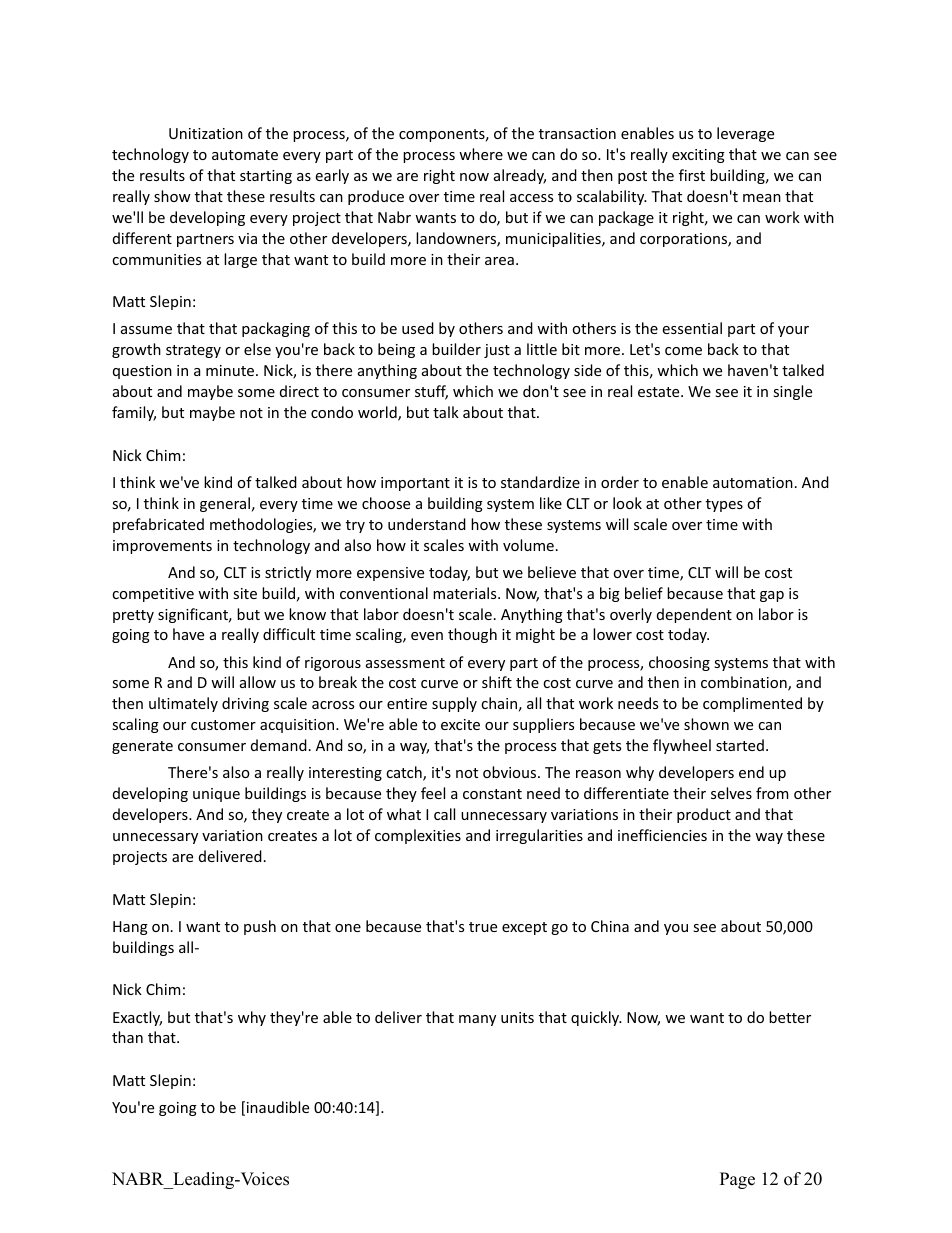  What do you see at coordinates (481, 154) in the screenshot?
I see `where` at bounding box center [481, 154].
